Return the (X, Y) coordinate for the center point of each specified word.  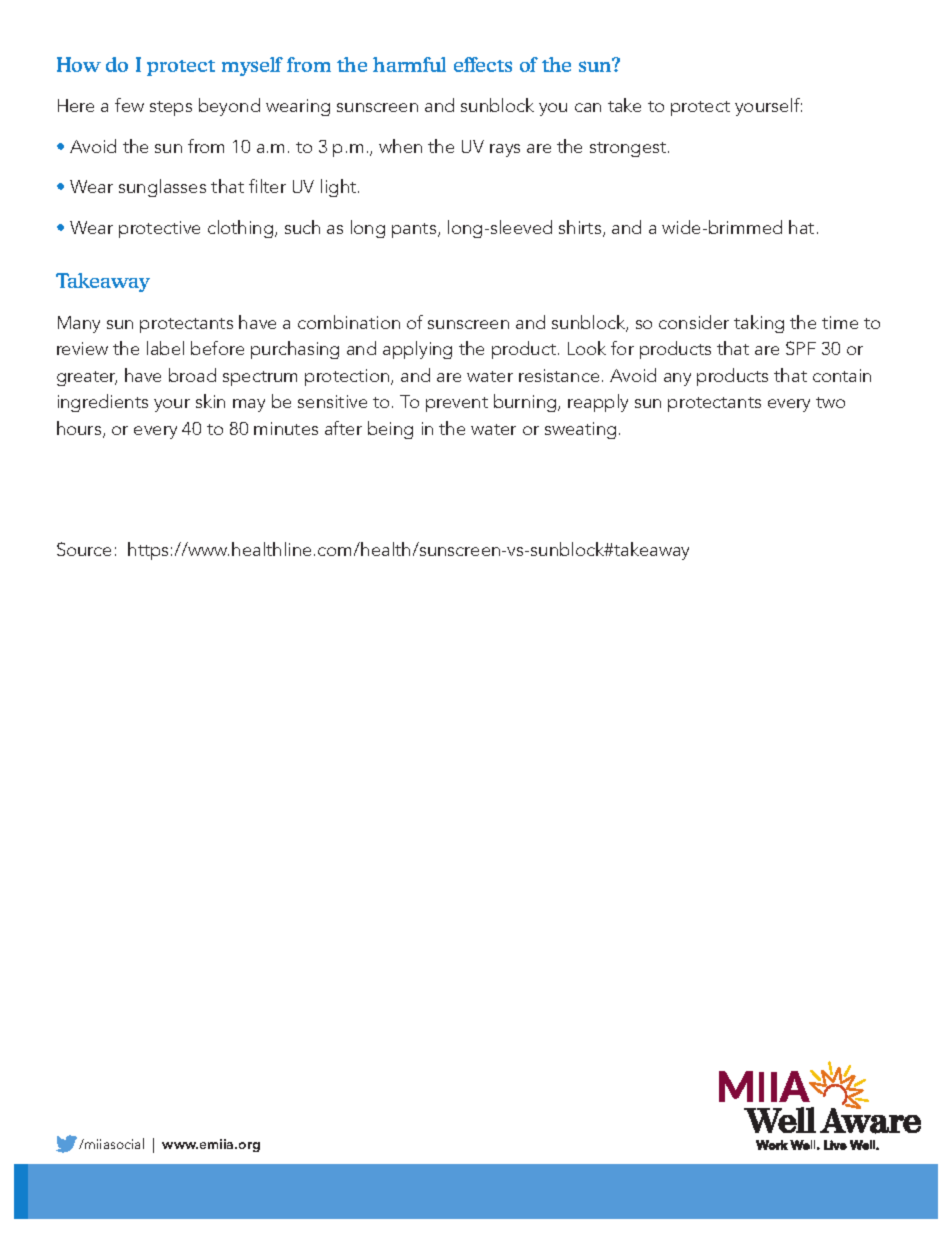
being (390, 430)
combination (349, 322)
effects (483, 64)
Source (84, 549)
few (129, 105)
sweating (580, 430)
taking (759, 324)
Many (79, 324)
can (588, 107)
